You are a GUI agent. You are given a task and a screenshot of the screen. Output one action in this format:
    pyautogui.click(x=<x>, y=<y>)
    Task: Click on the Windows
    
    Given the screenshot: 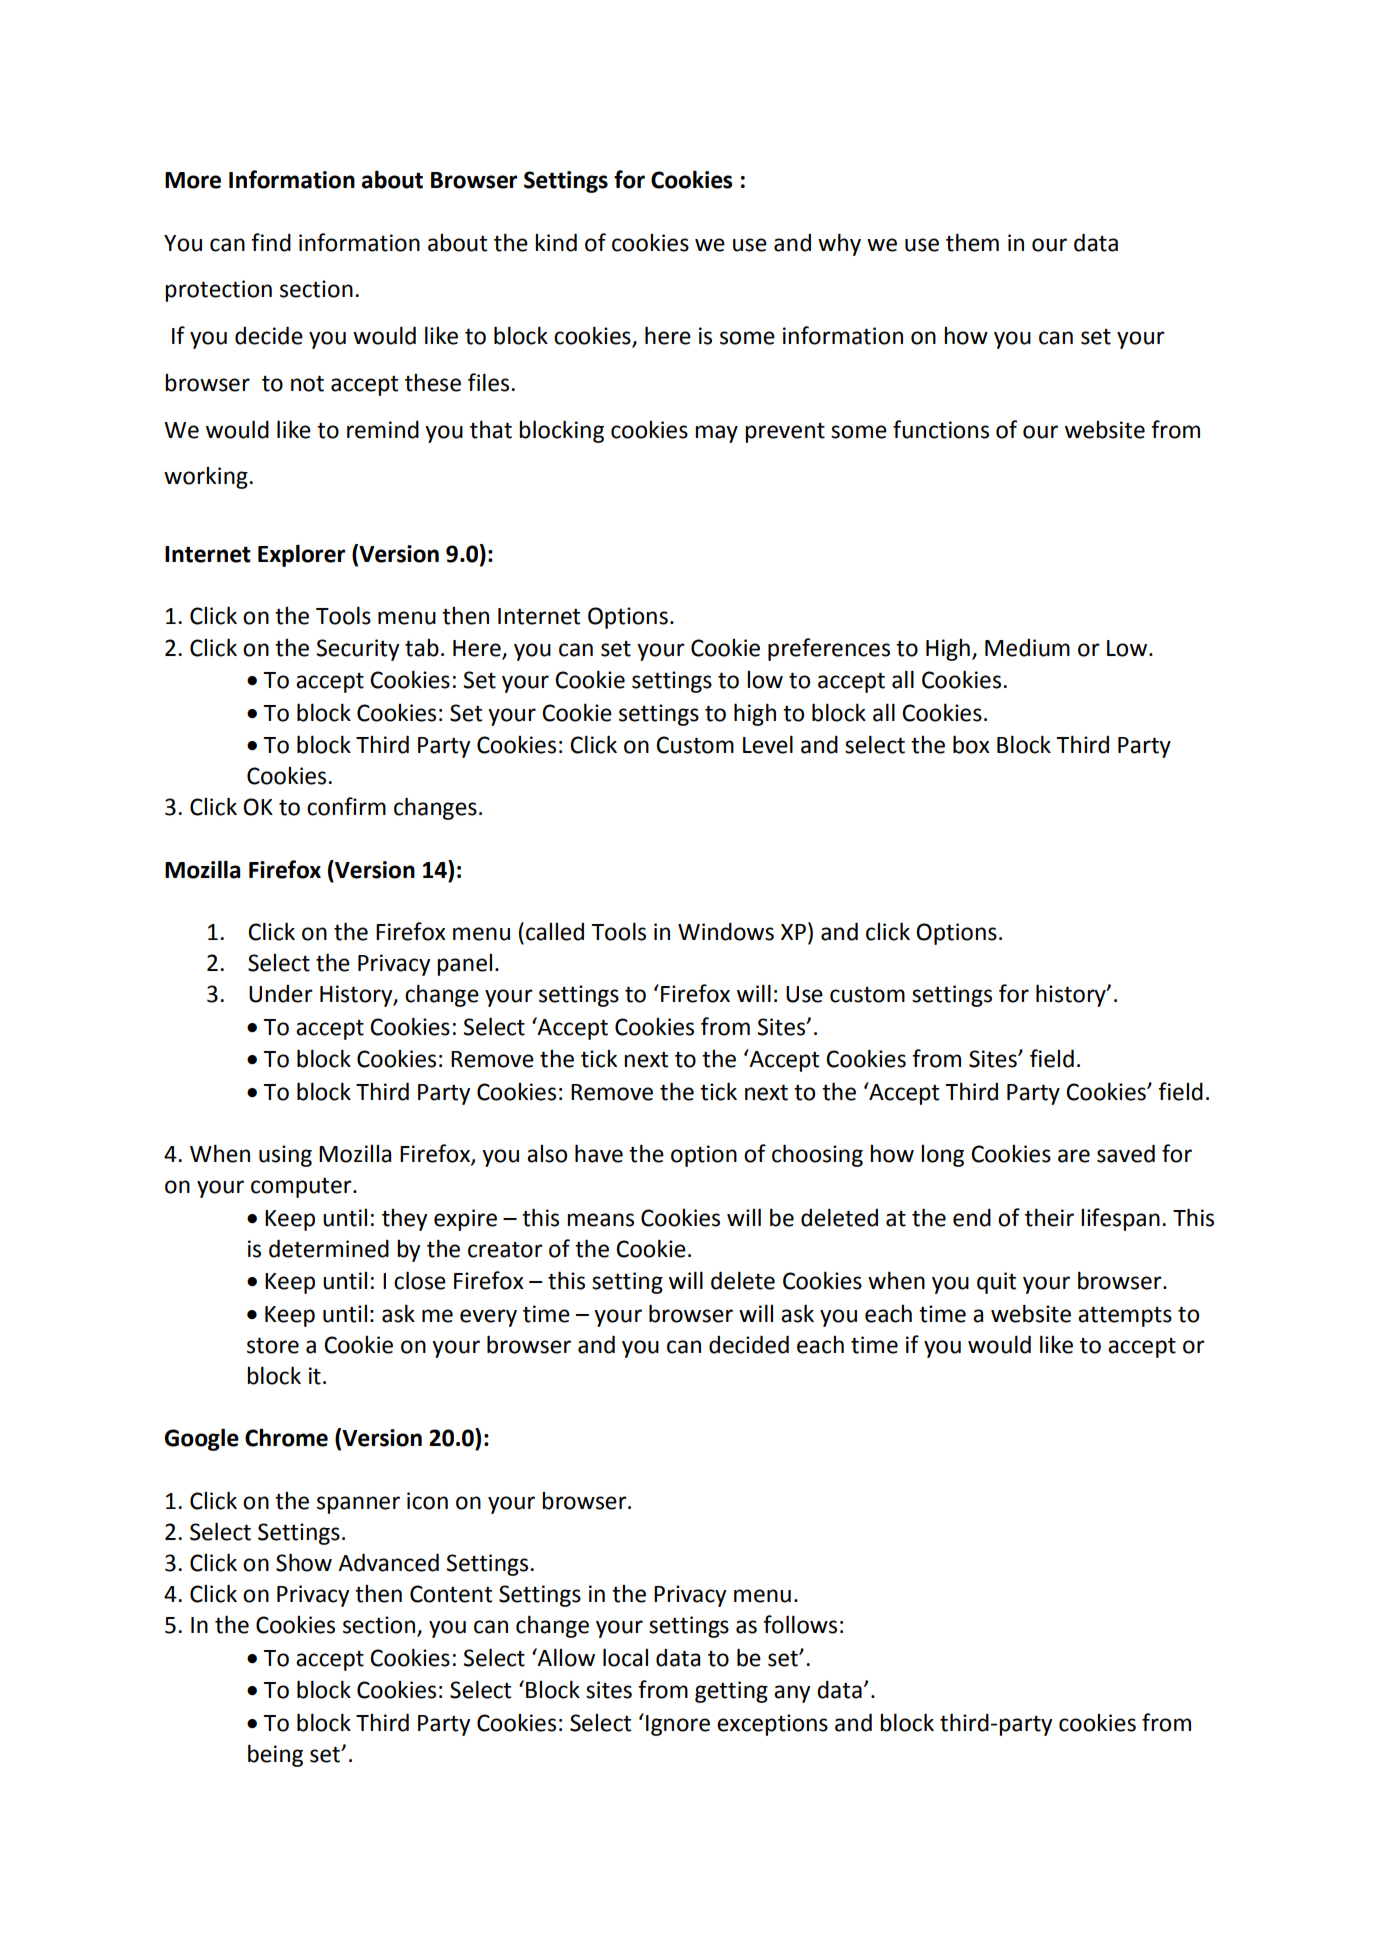 What is the action you would take?
    pyautogui.click(x=726, y=932)
